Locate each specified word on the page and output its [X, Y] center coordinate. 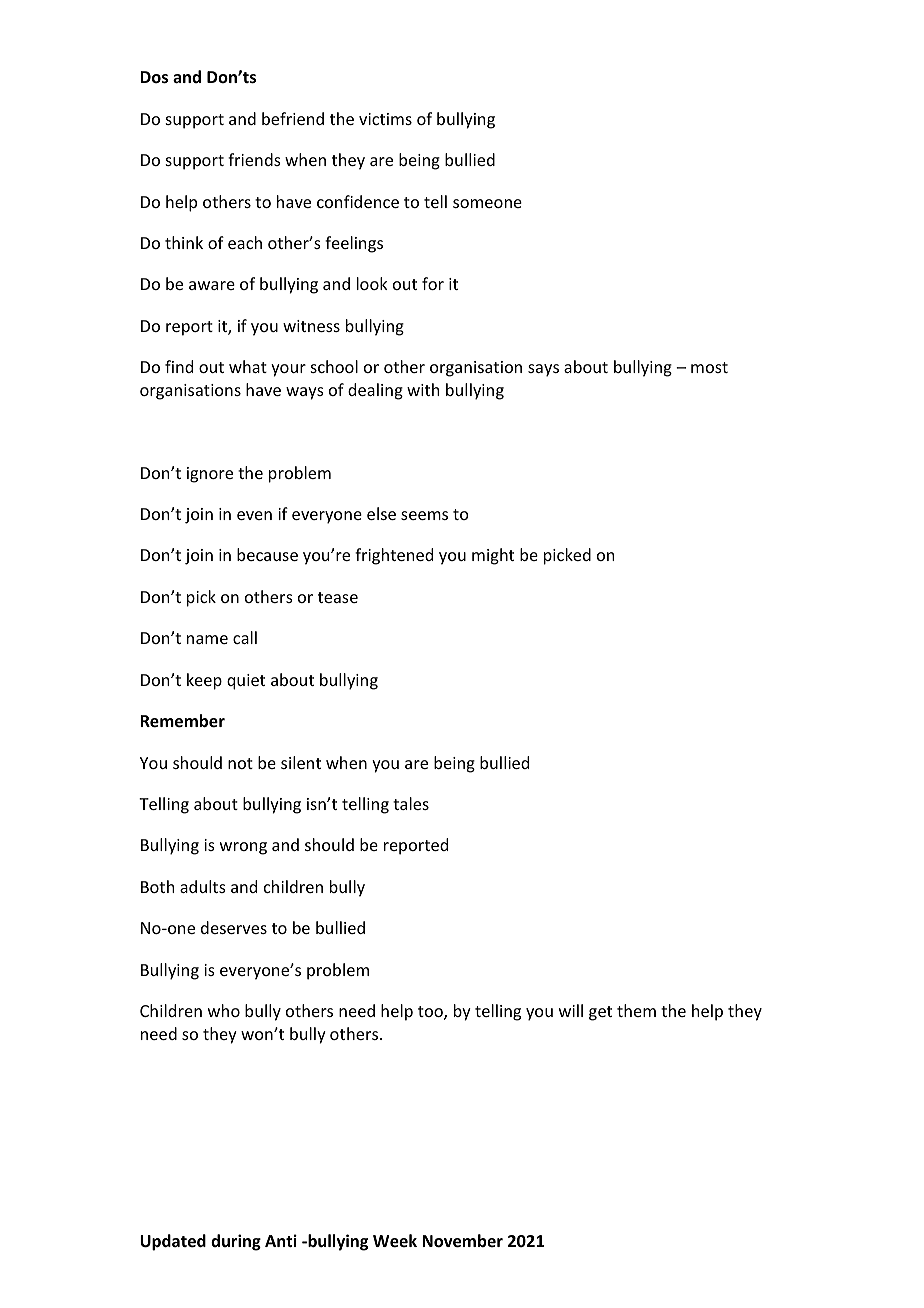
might [493, 556]
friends [254, 159]
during [236, 1242]
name [207, 639]
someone [487, 203]
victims [385, 119]
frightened [394, 556]
